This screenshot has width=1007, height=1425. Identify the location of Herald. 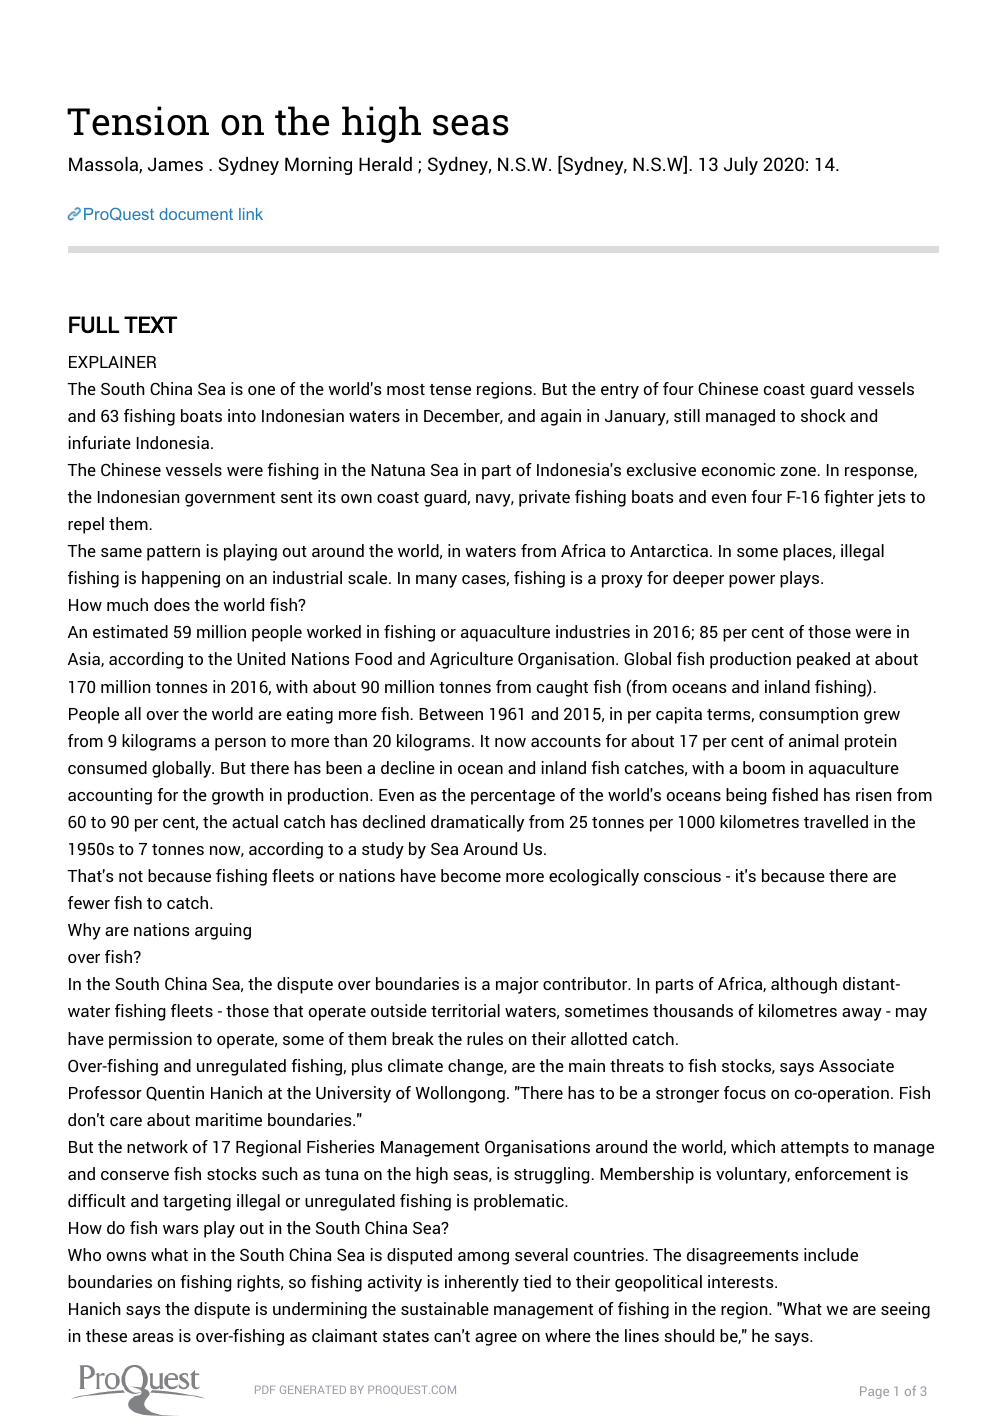
(385, 164).
